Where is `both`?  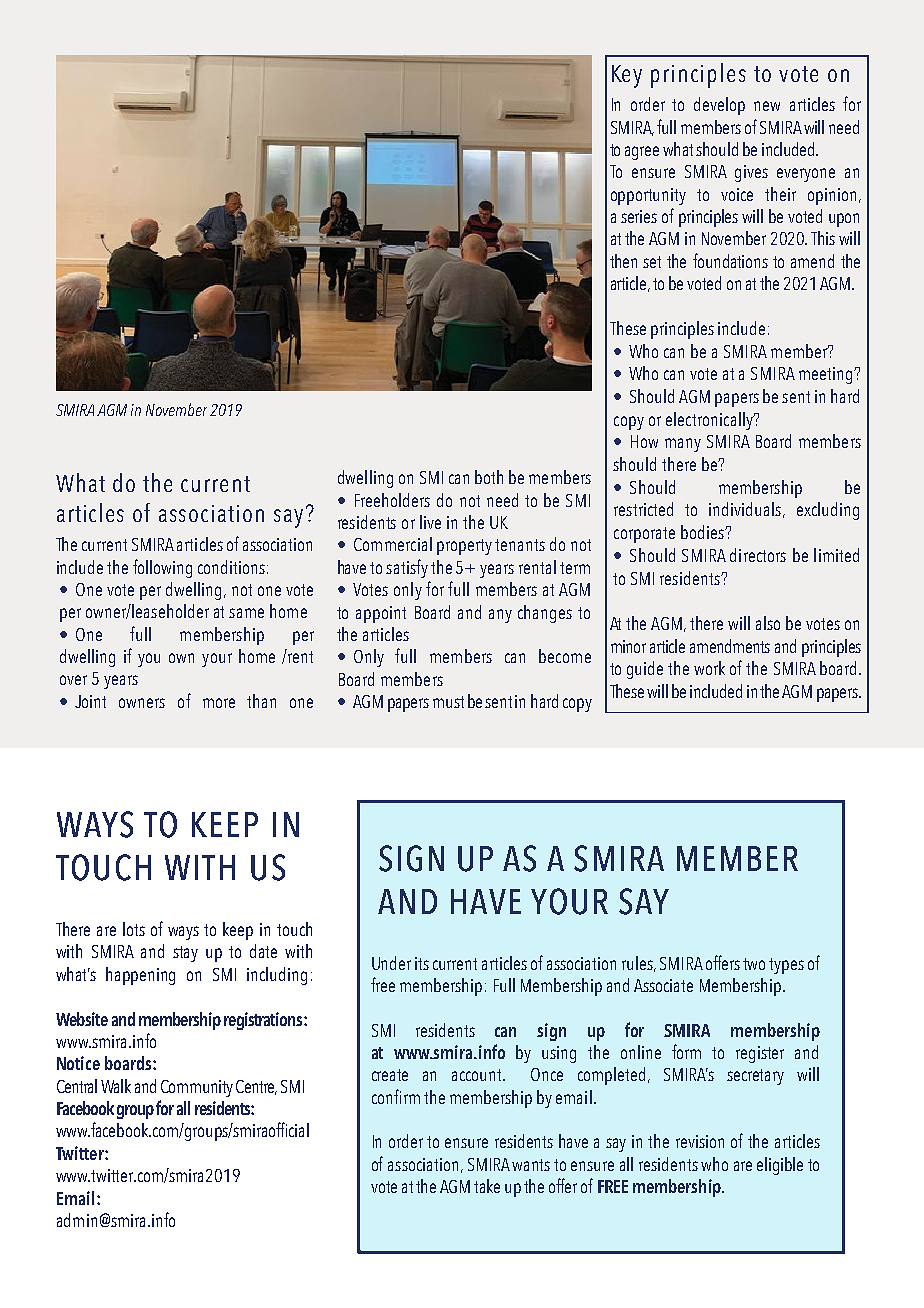 both is located at coordinates (489, 477).
